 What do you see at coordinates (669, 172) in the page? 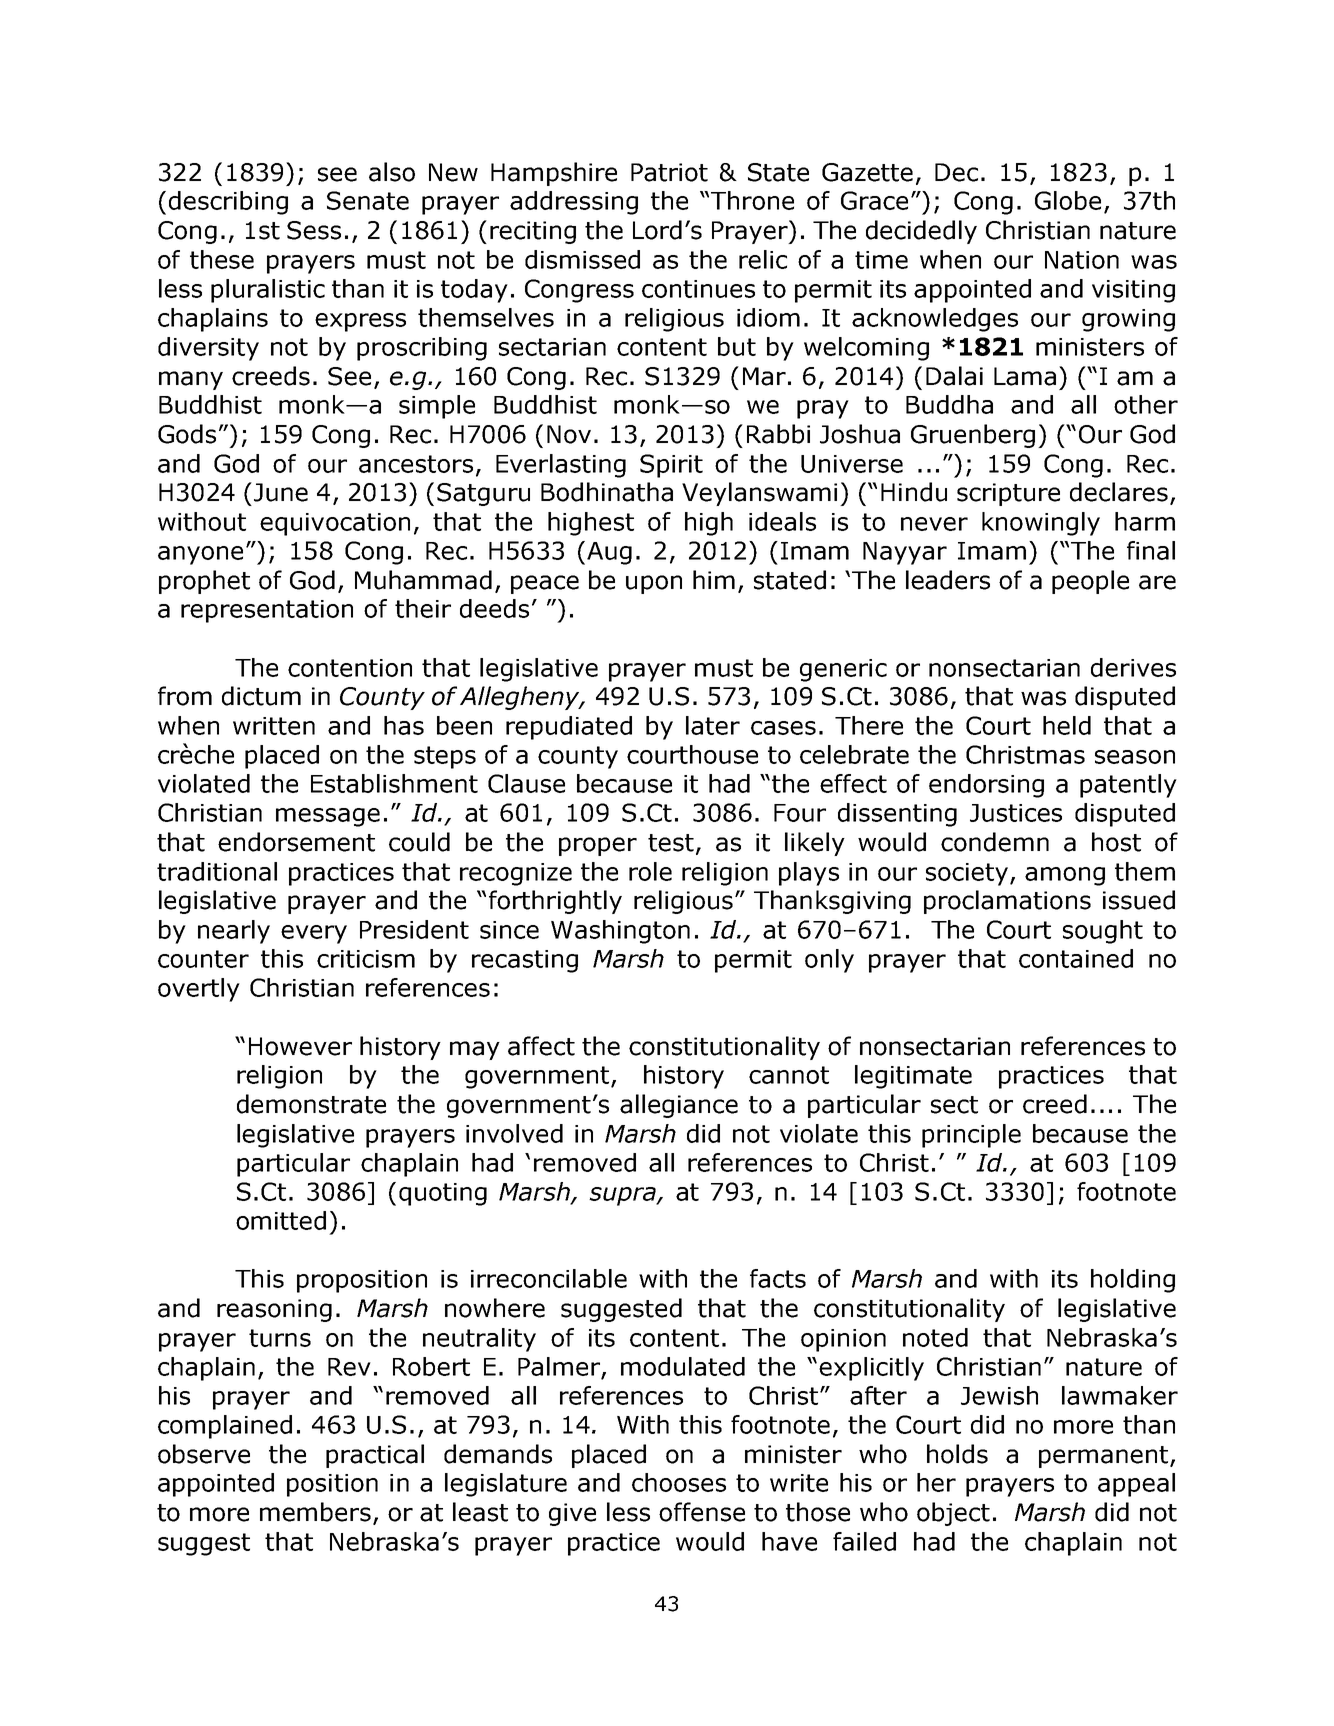
I see `Patriot` at bounding box center [669, 172].
